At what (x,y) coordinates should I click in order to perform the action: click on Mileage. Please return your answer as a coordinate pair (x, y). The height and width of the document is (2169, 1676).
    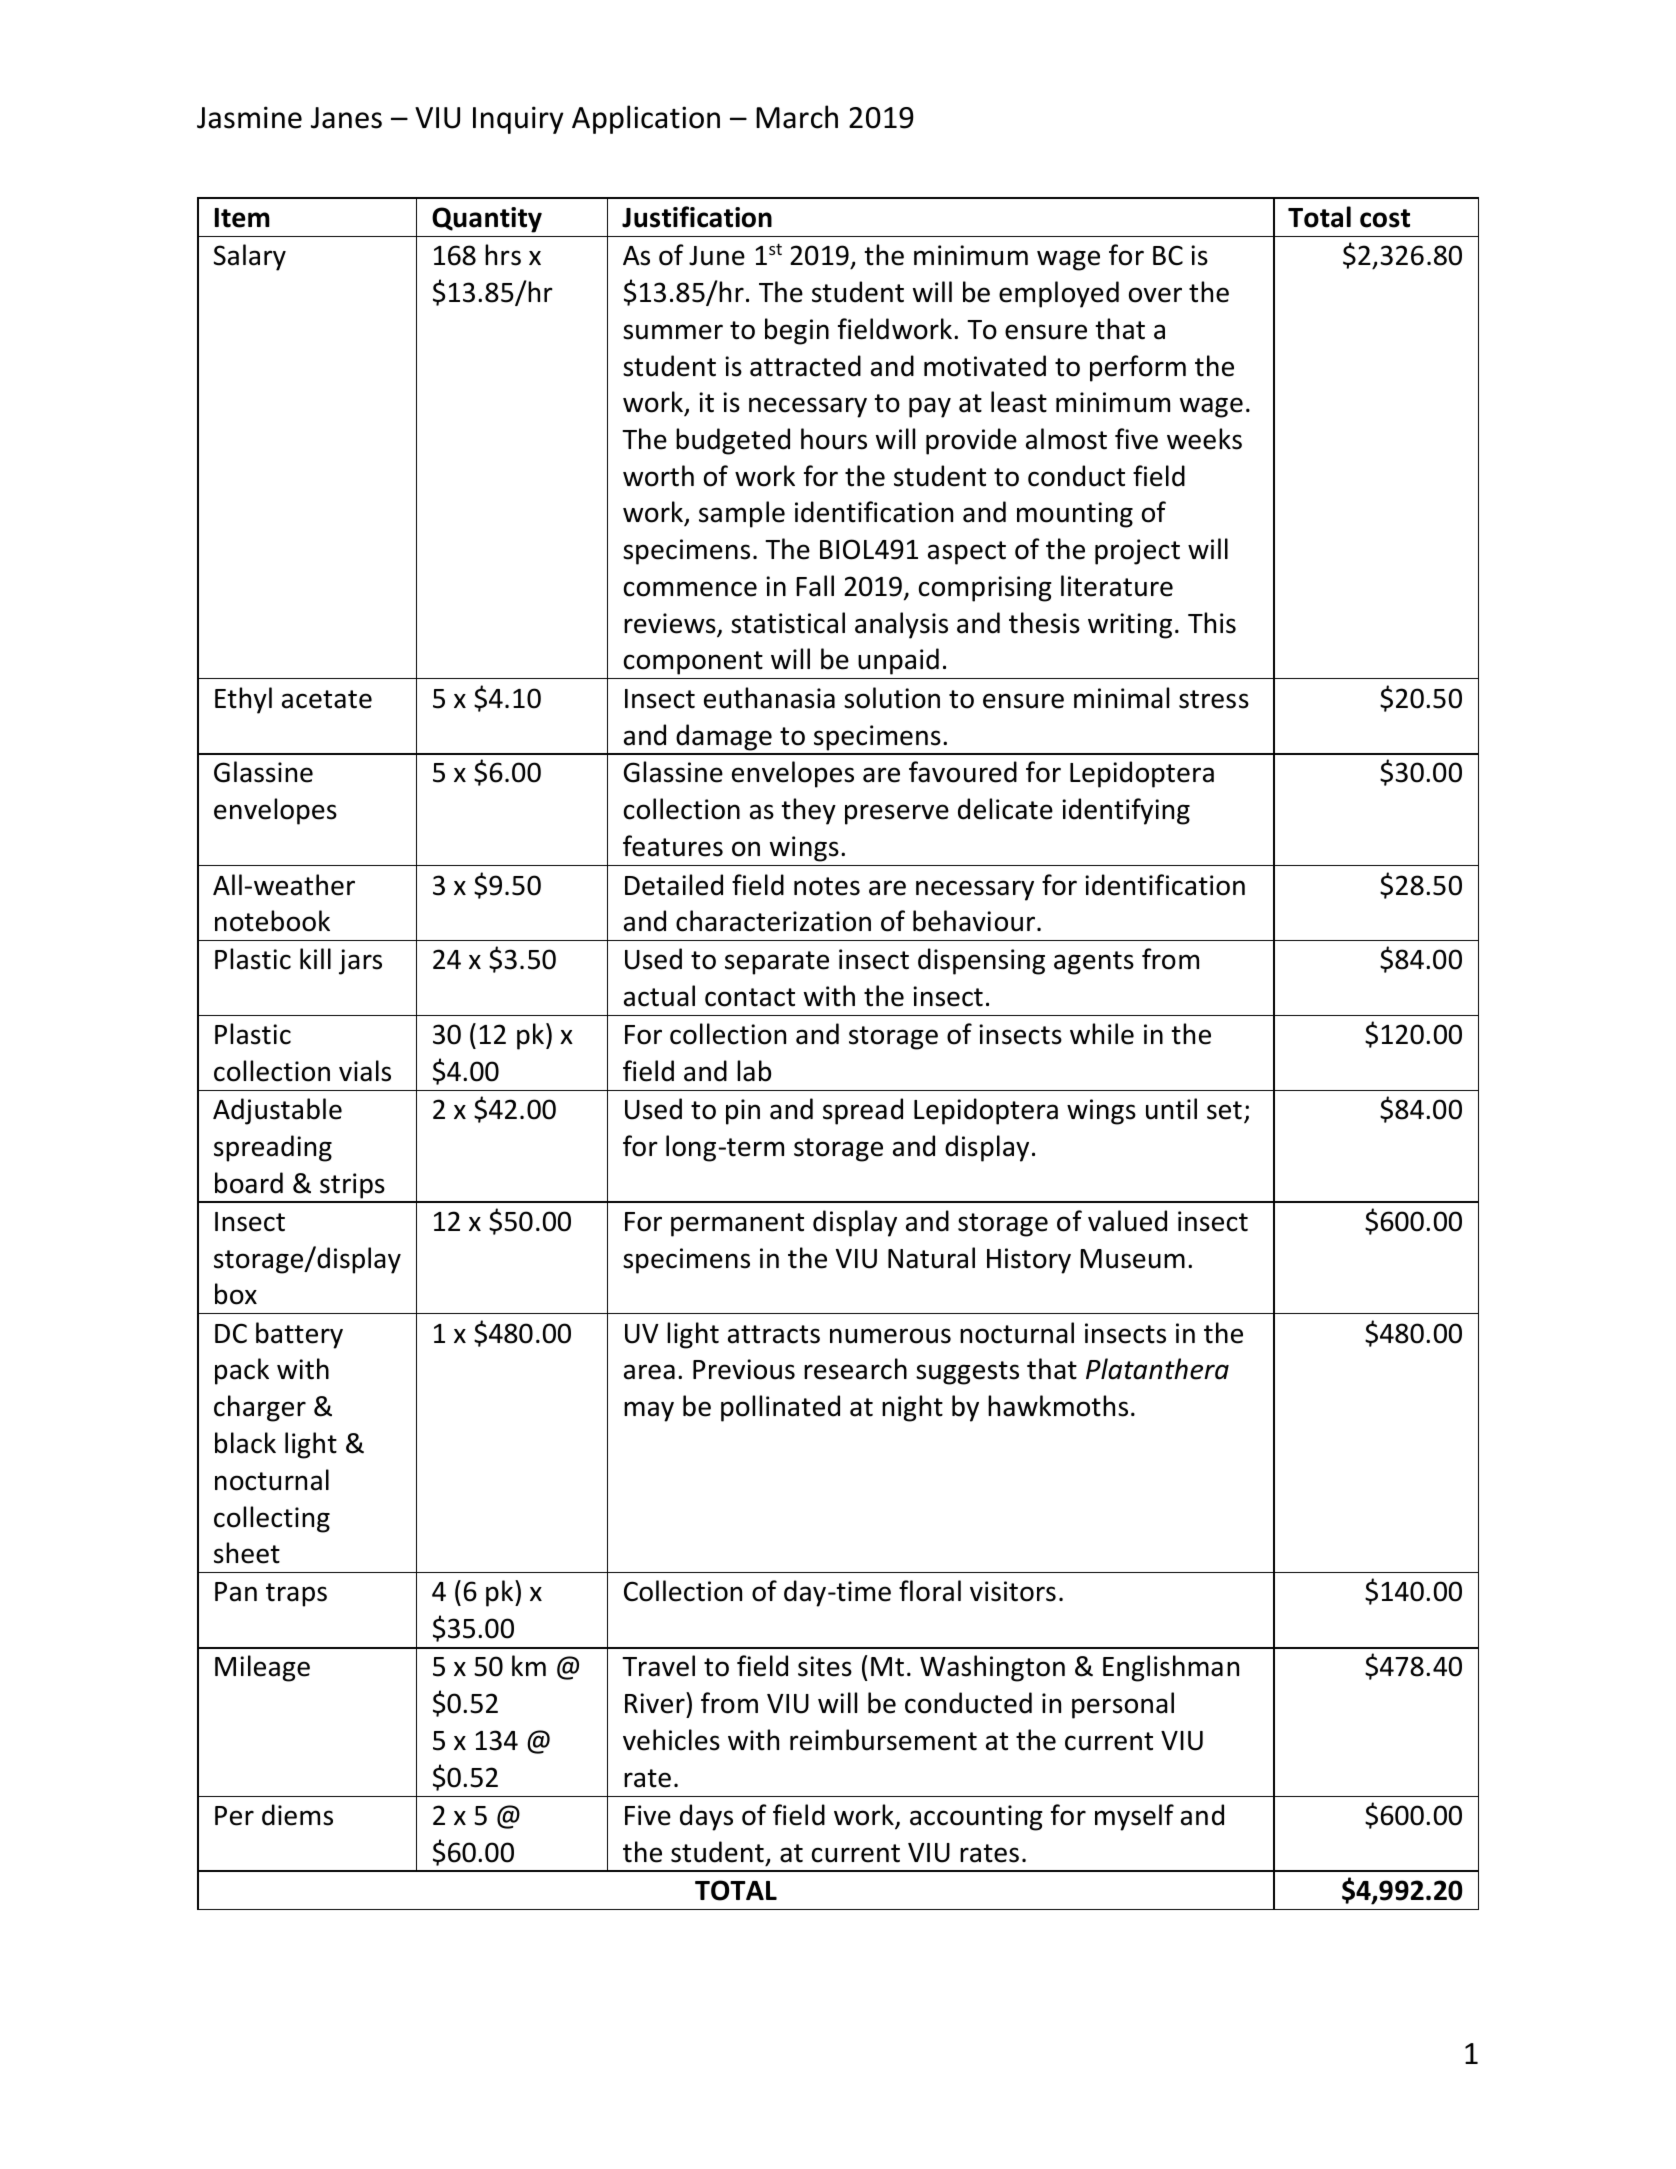
    Looking at the image, I should click on (262, 1668).
